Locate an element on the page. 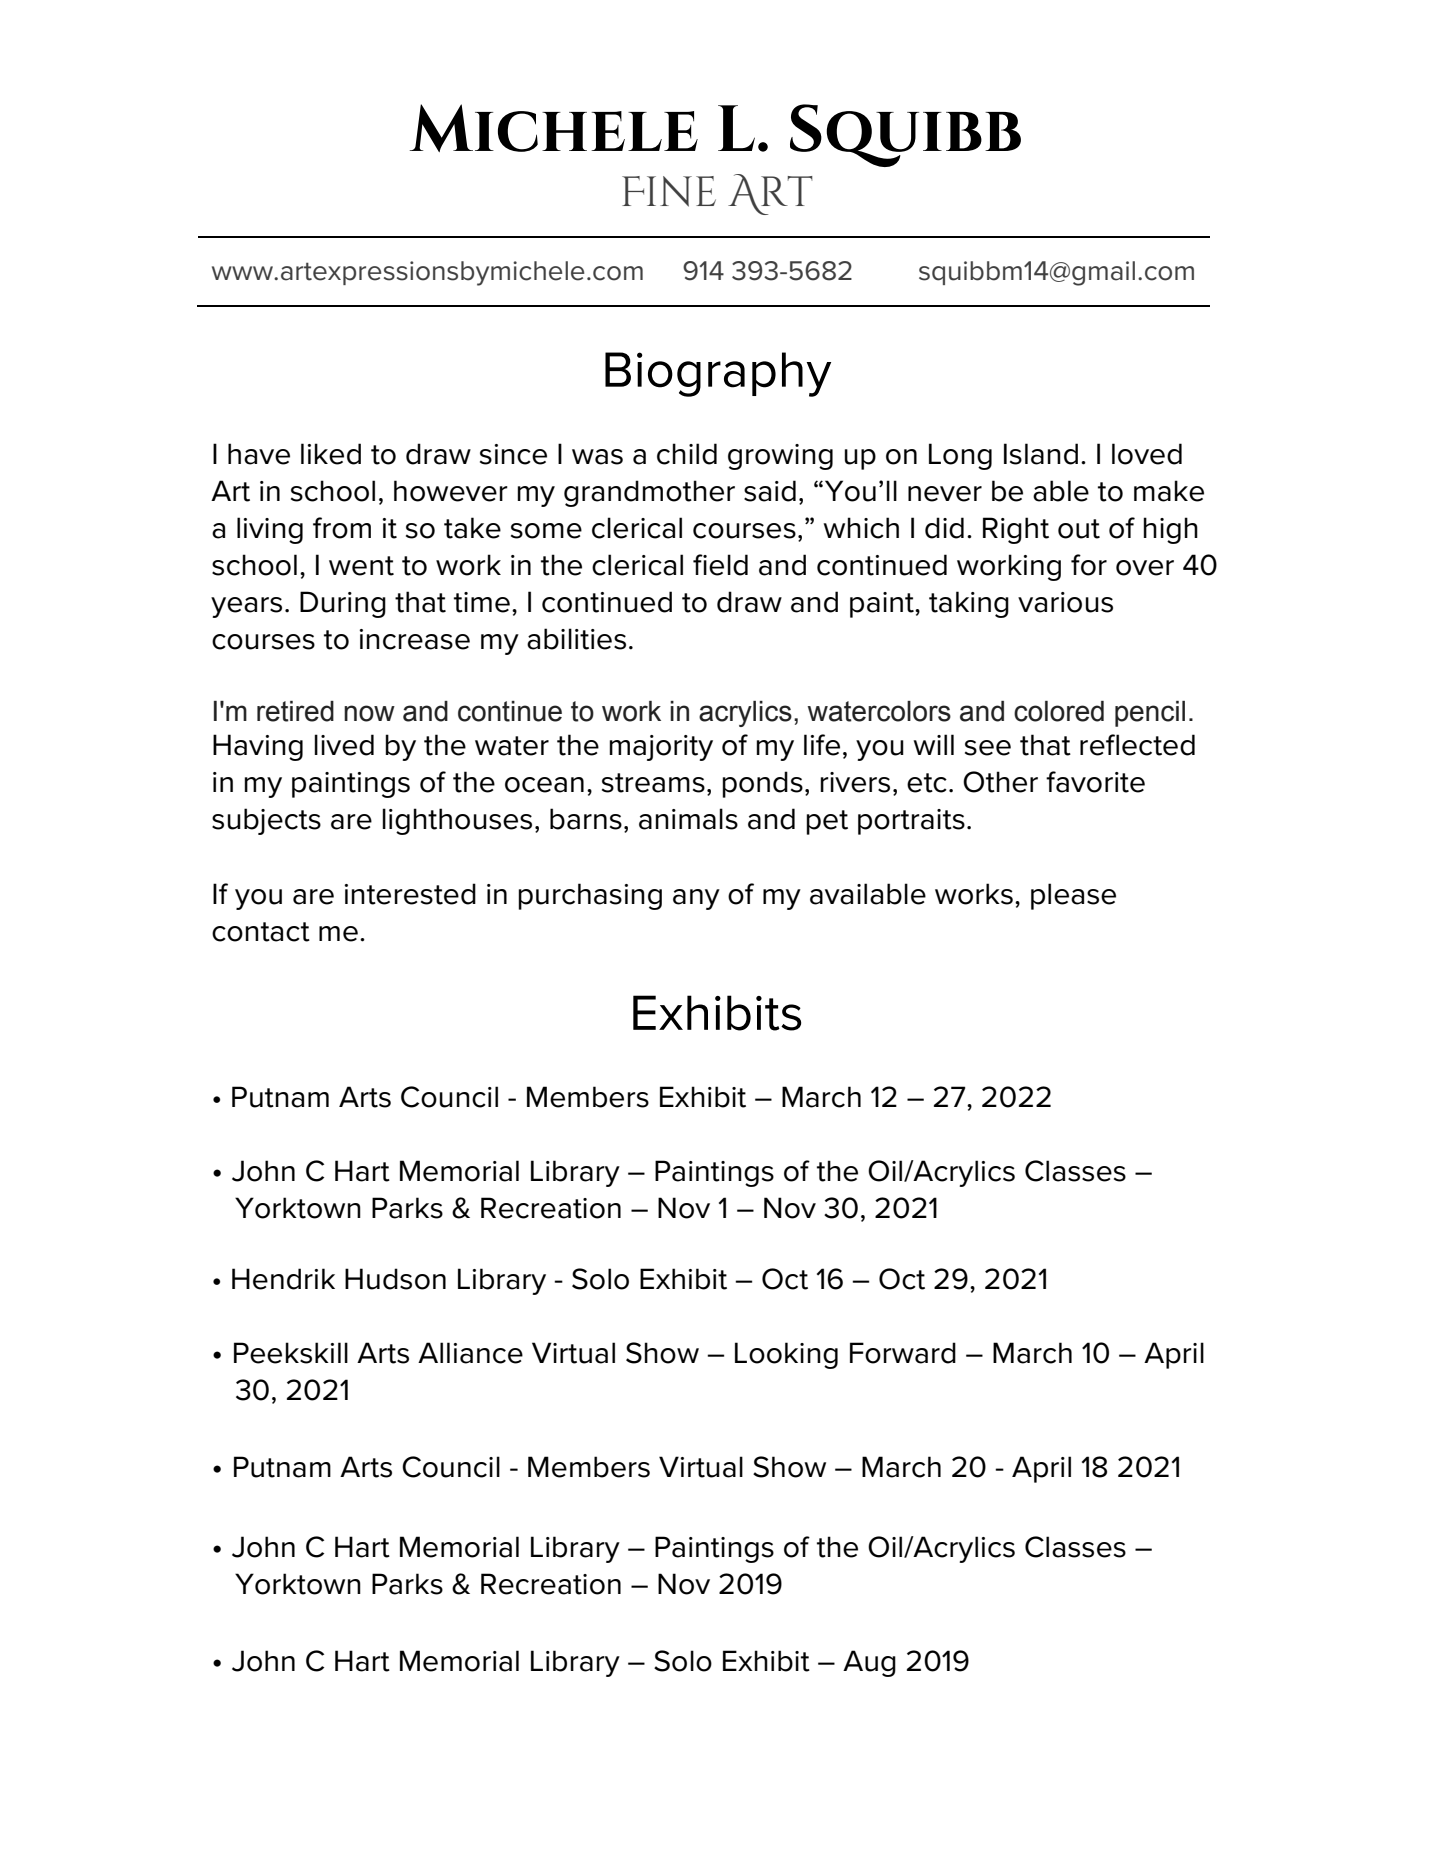  Fine is located at coordinates (669, 191).
